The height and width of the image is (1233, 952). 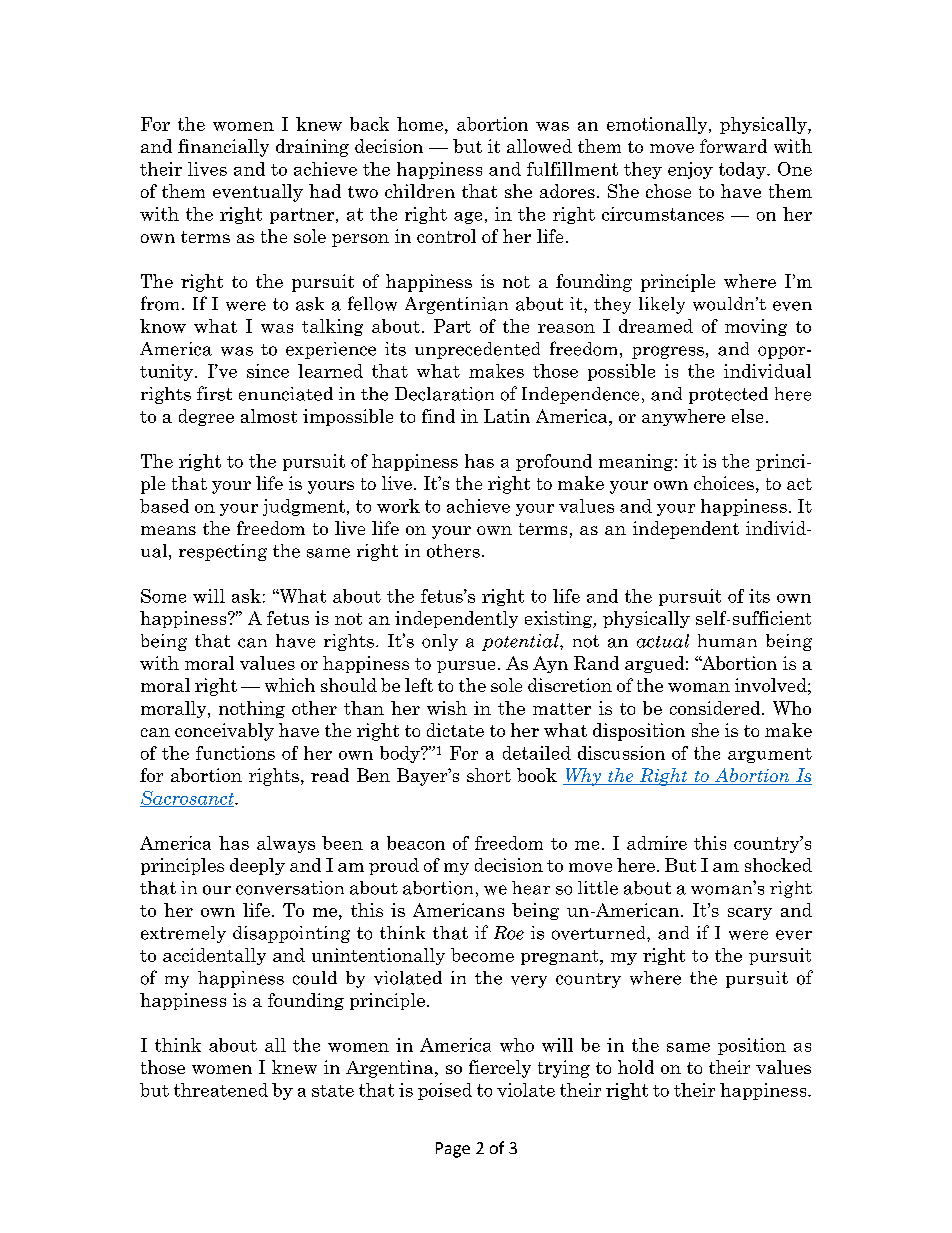 I want to click on hold, so click(x=636, y=1067).
